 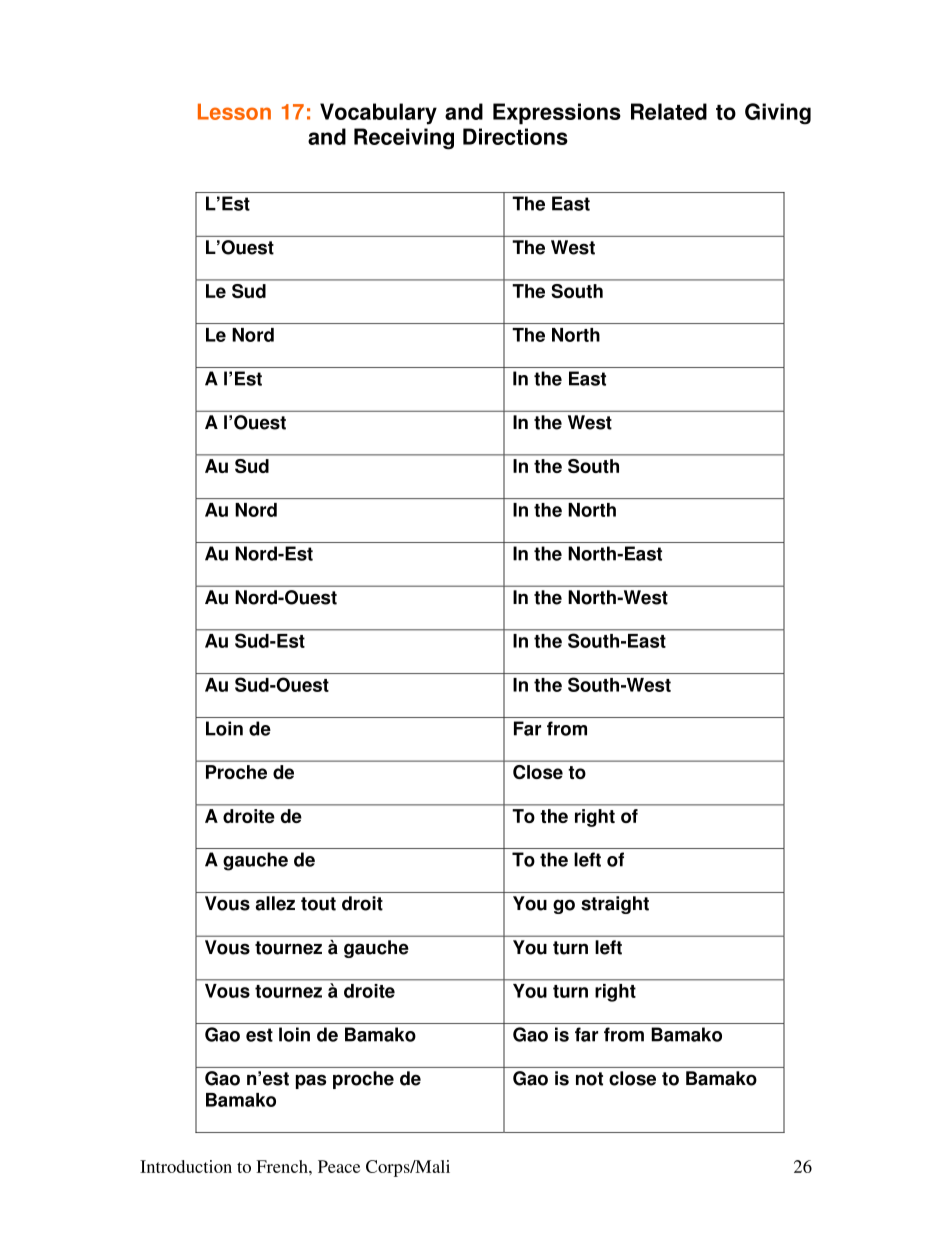 What do you see at coordinates (515, 136) in the document?
I see `Directions` at bounding box center [515, 136].
